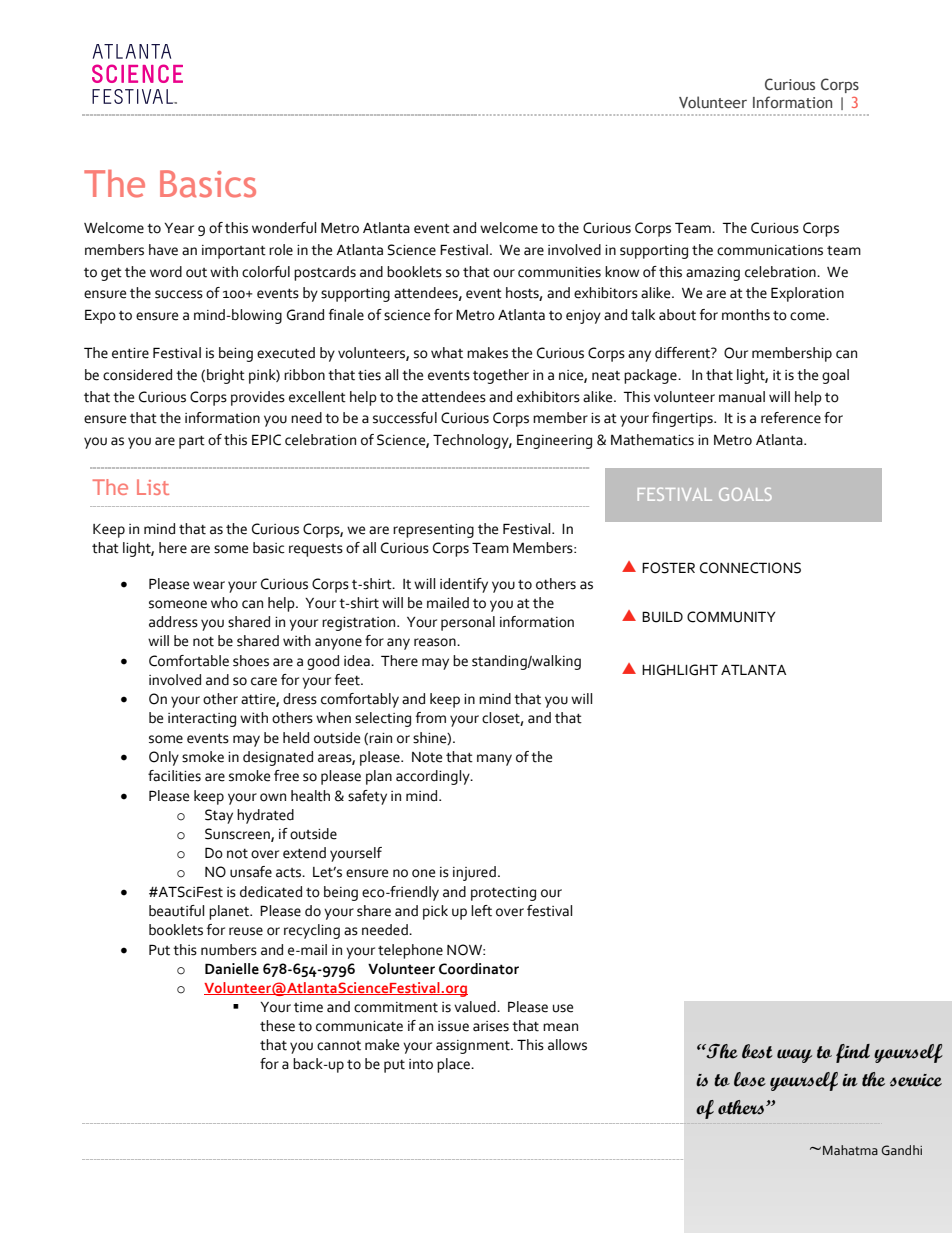 This image has height=1233, width=952. Describe the element at coordinates (853, 1053) in the image. I see `find` at that location.
